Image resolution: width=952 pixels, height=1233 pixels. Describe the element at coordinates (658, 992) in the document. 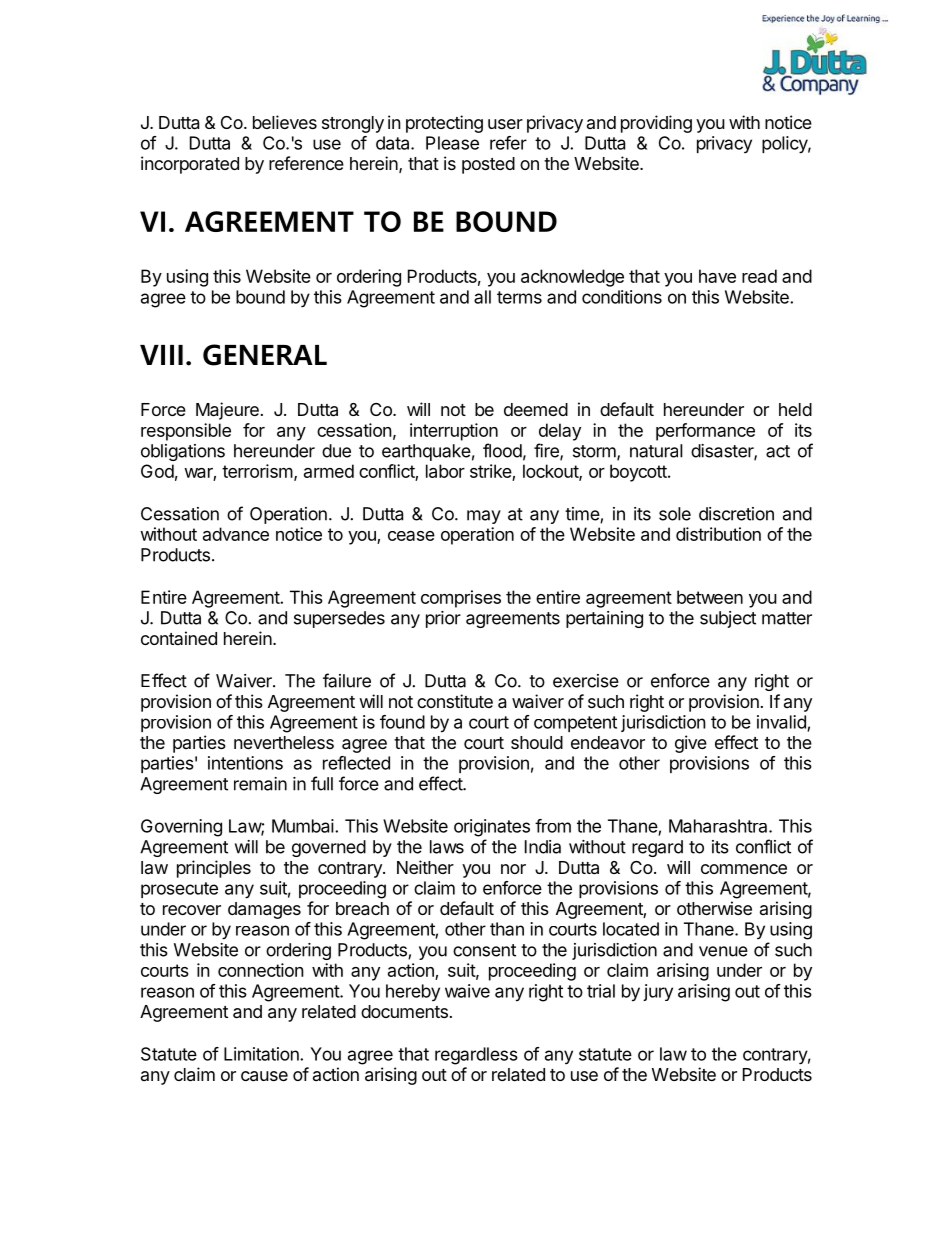

I see `jury` at that location.
